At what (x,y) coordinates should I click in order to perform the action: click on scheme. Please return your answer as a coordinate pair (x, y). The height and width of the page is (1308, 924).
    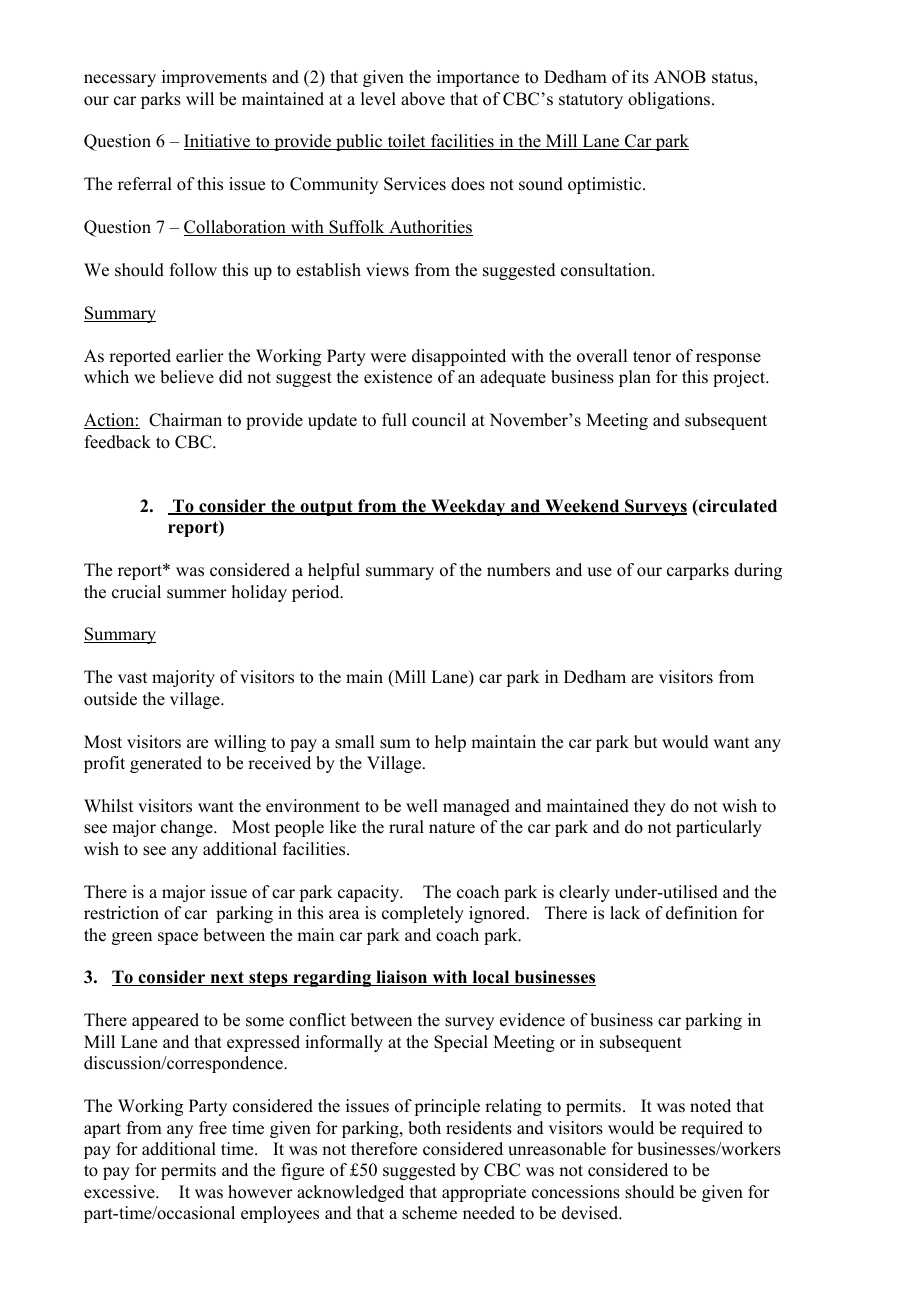
    Looking at the image, I should click on (429, 1213).
